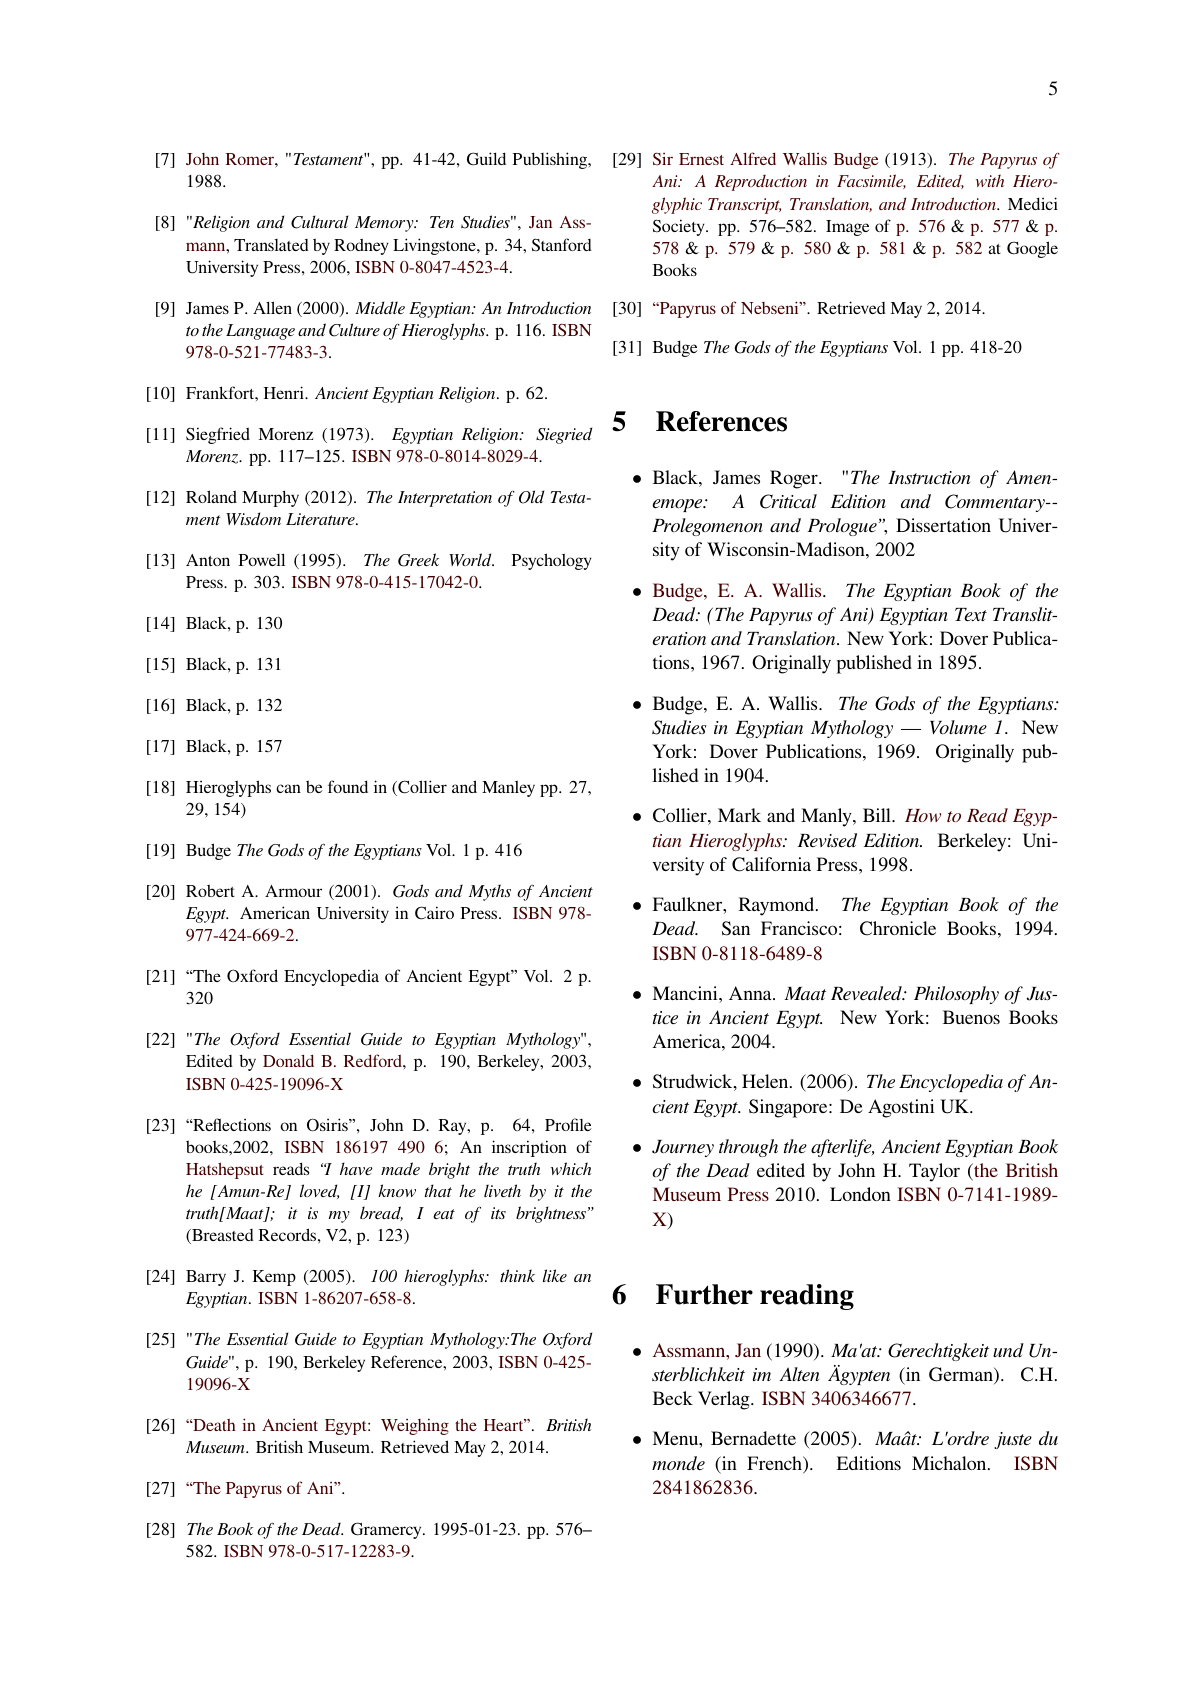 This document has width=1204, height=1703. What do you see at coordinates (508, 788) in the document?
I see `Manley` at bounding box center [508, 788].
